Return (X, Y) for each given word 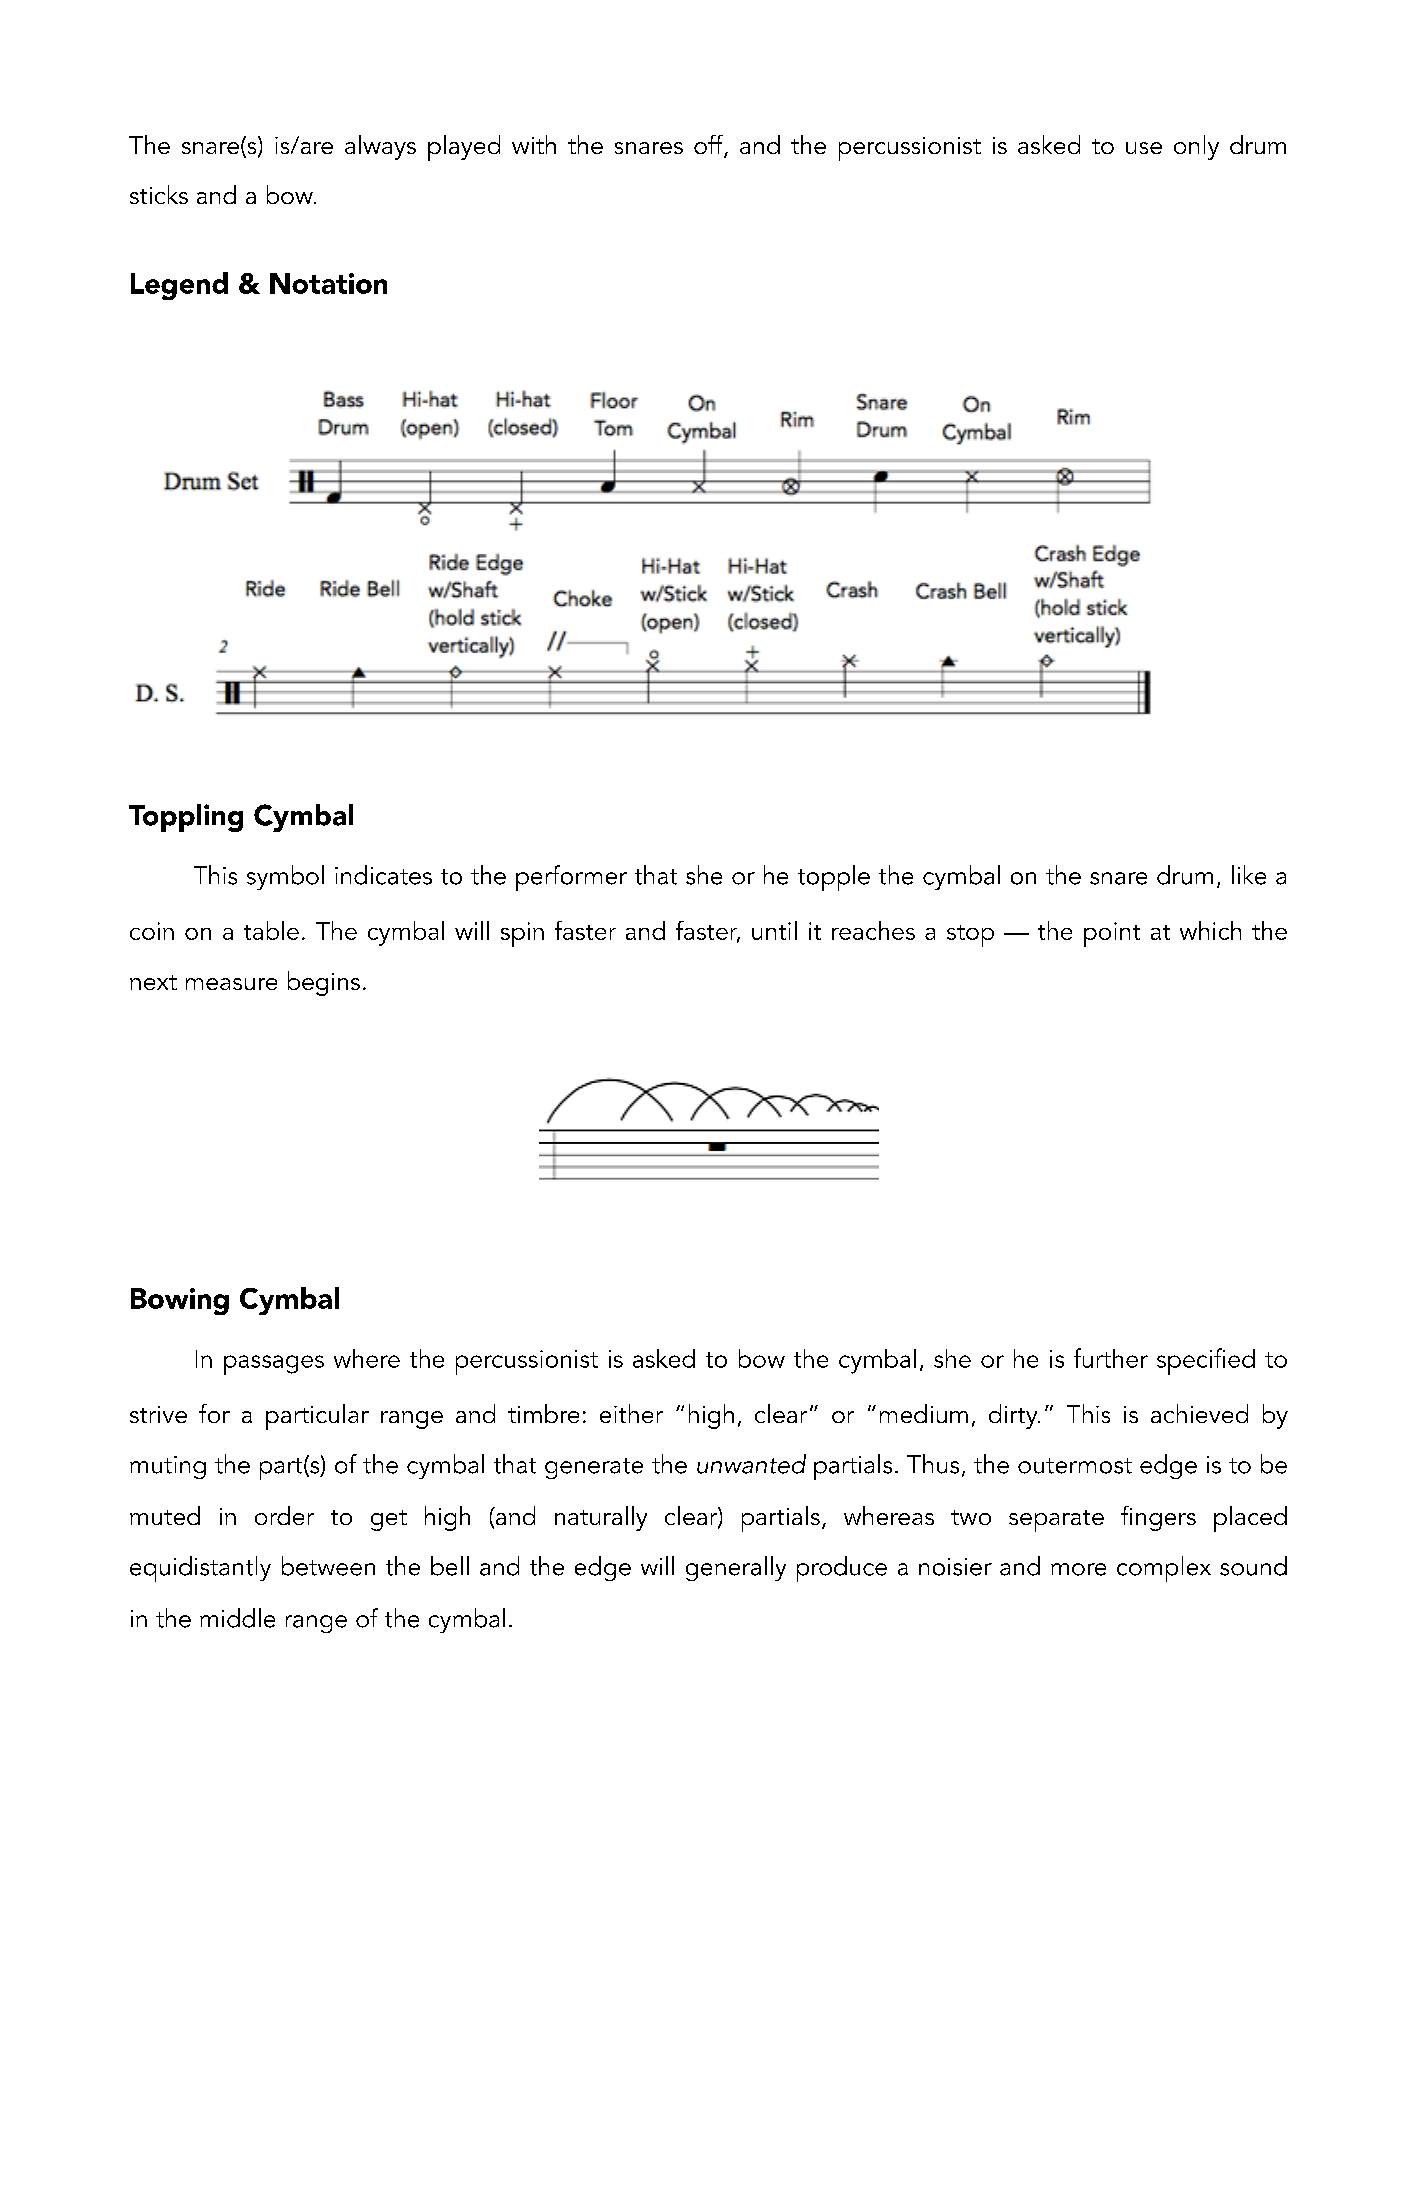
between (328, 1566)
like (1249, 875)
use (1144, 148)
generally (736, 1568)
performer (571, 878)
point (1112, 934)
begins (324, 983)
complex (1164, 1569)
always (380, 147)
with (534, 144)
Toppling (186, 818)
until (774, 930)
